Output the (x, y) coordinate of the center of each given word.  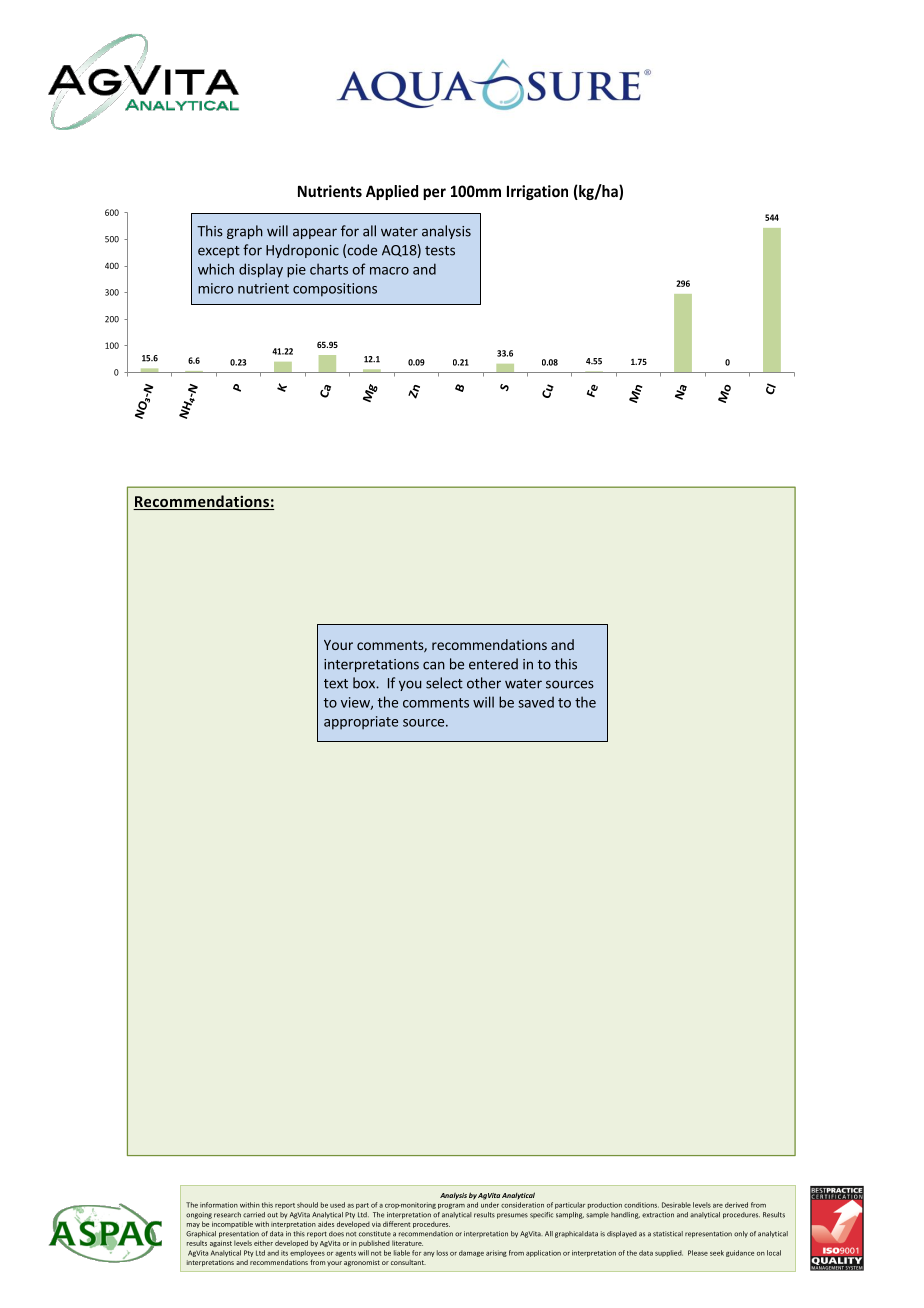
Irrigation (537, 192)
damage (471, 1253)
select (444, 683)
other (484, 683)
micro (215, 288)
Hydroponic (302, 251)
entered (493, 664)
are (718, 1206)
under (490, 1205)
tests (440, 251)
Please (698, 1253)
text (336, 684)
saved (536, 702)
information (219, 1205)
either (263, 1243)
